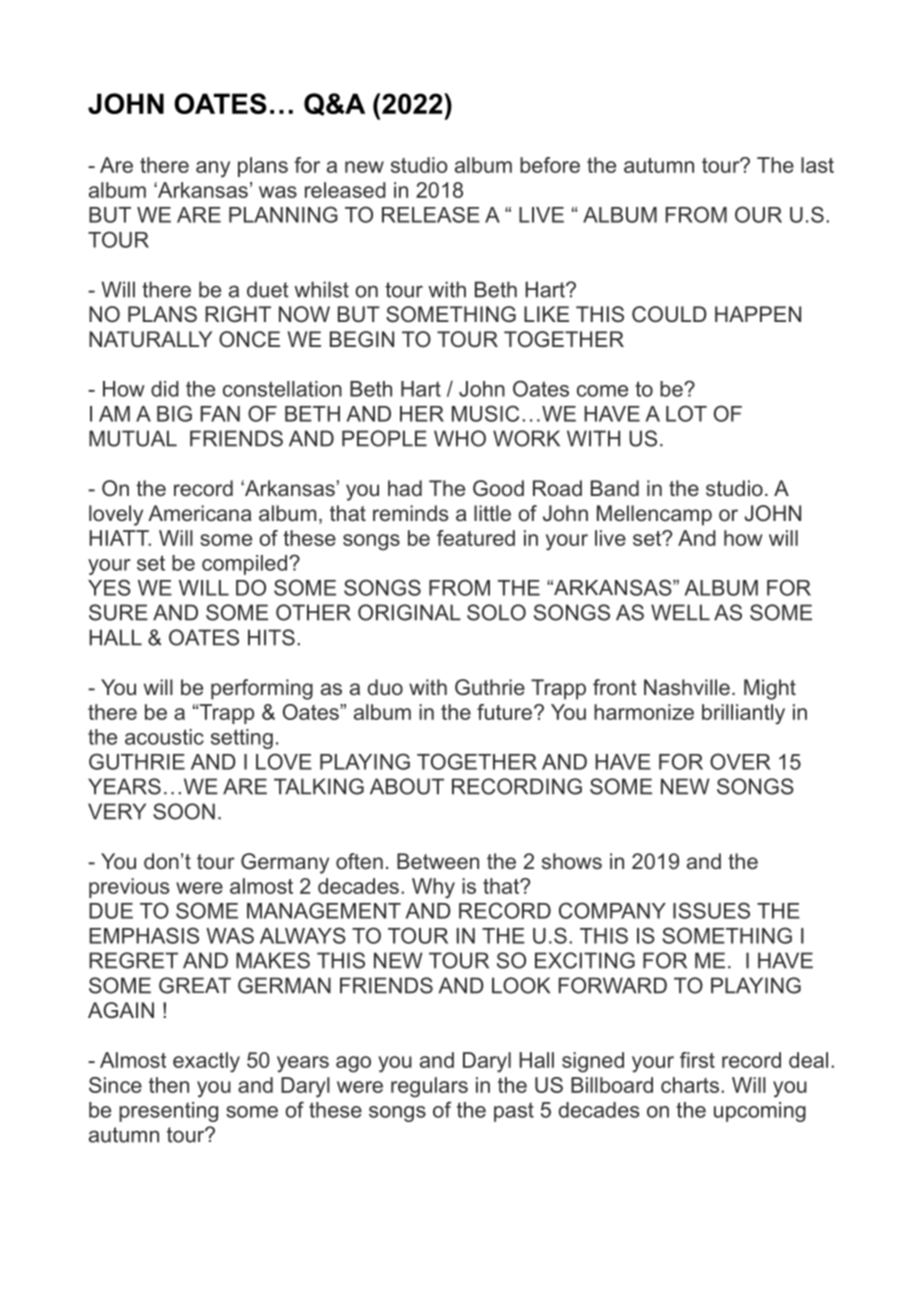 Image resolution: width=924 pixels, height=1308 pixels. What do you see at coordinates (169, 1085) in the document?
I see `then` at bounding box center [169, 1085].
